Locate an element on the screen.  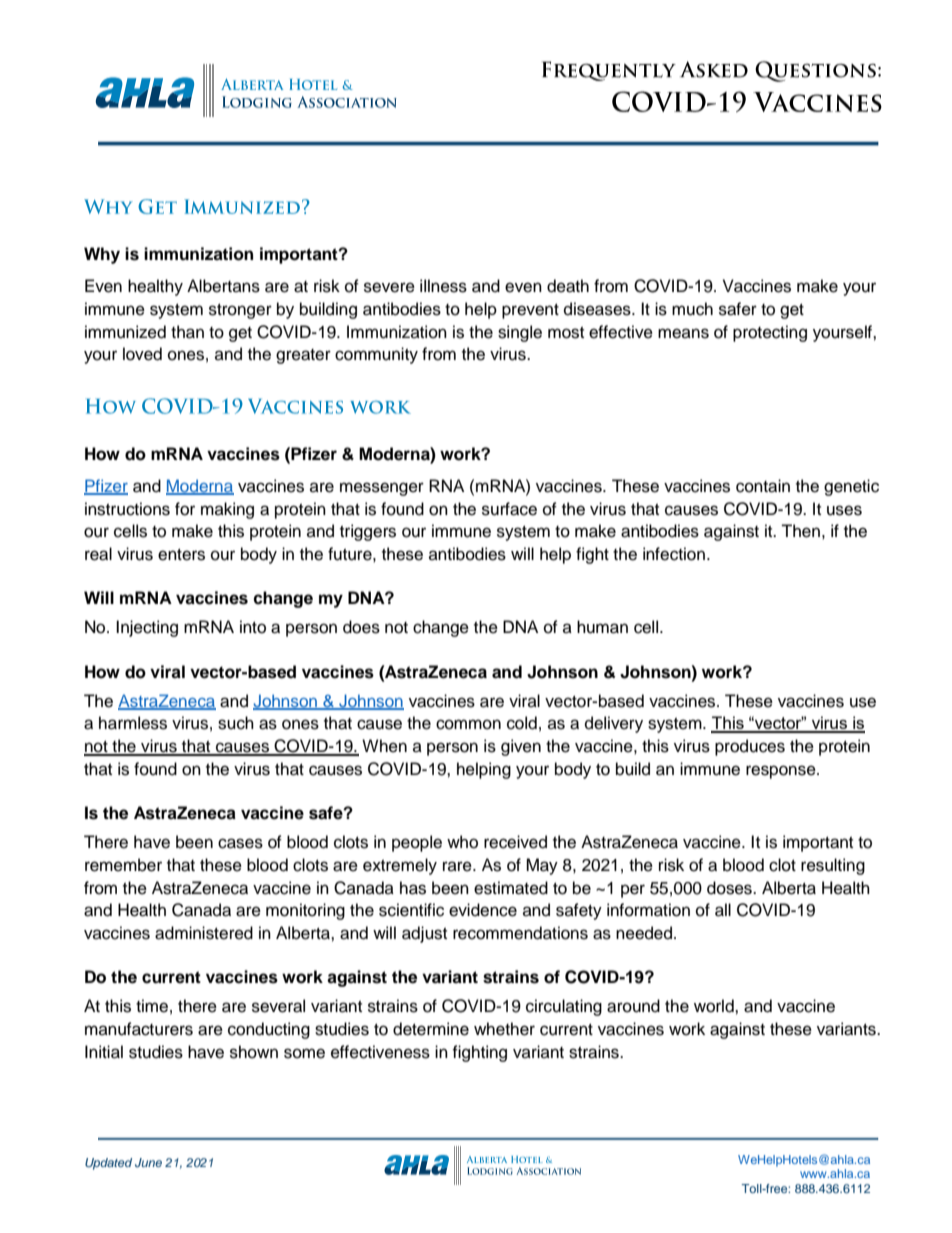
stronger is located at coordinates (240, 311).
